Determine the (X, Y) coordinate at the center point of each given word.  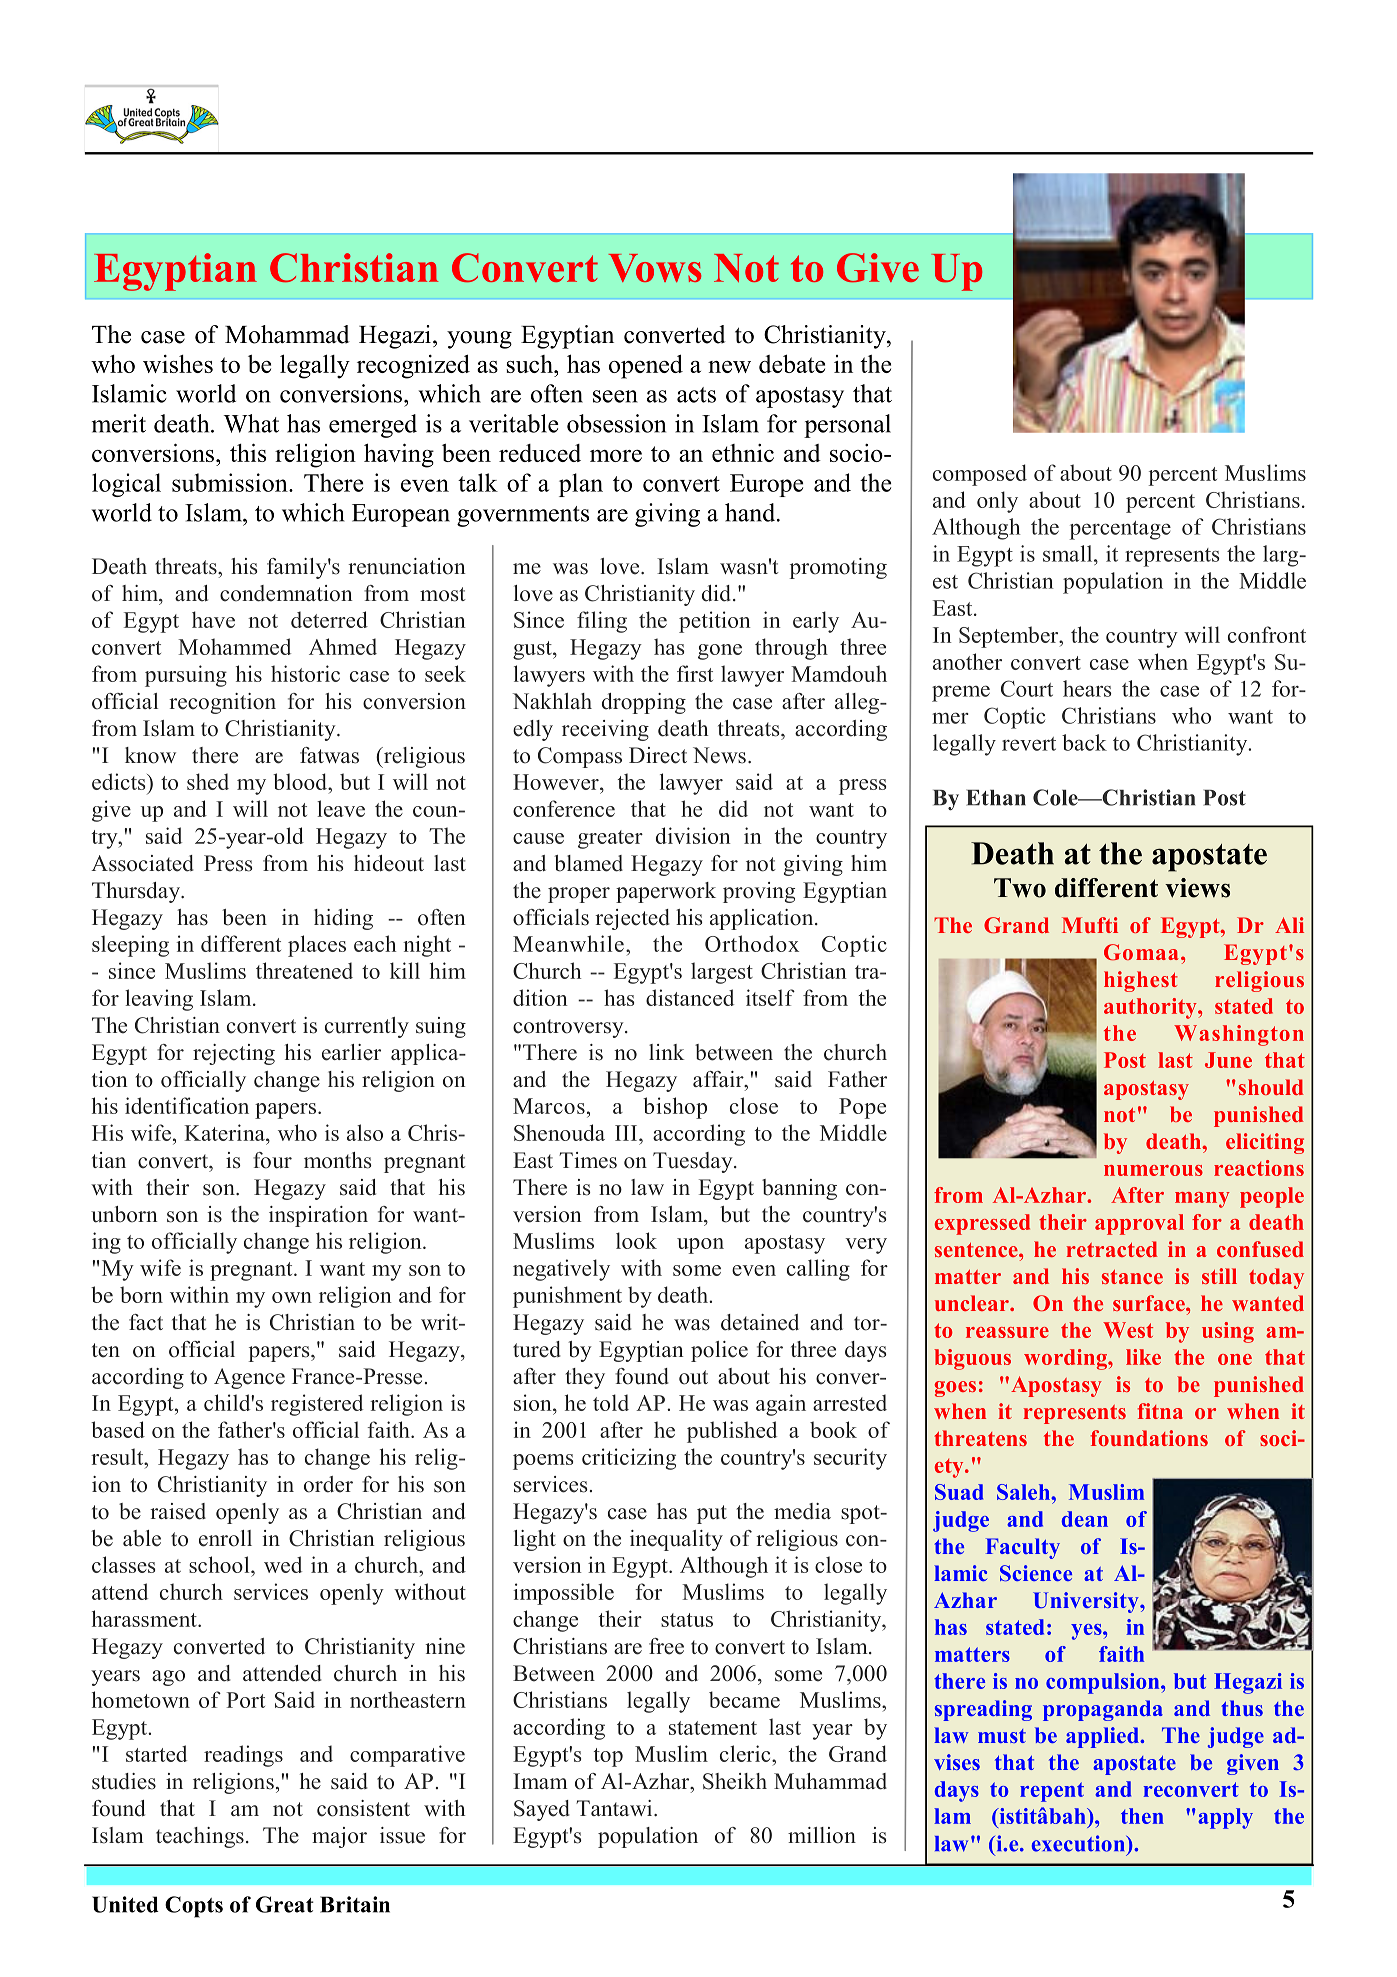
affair (719, 1079)
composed (980, 475)
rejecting (234, 1054)
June (1228, 1060)
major (339, 1837)
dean (1085, 1519)
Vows (655, 268)
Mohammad (287, 334)
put (712, 1514)
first (695, 673)
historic (305, 673)
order (328, 1484)
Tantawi (615, 1808)
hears (1087, 688)
